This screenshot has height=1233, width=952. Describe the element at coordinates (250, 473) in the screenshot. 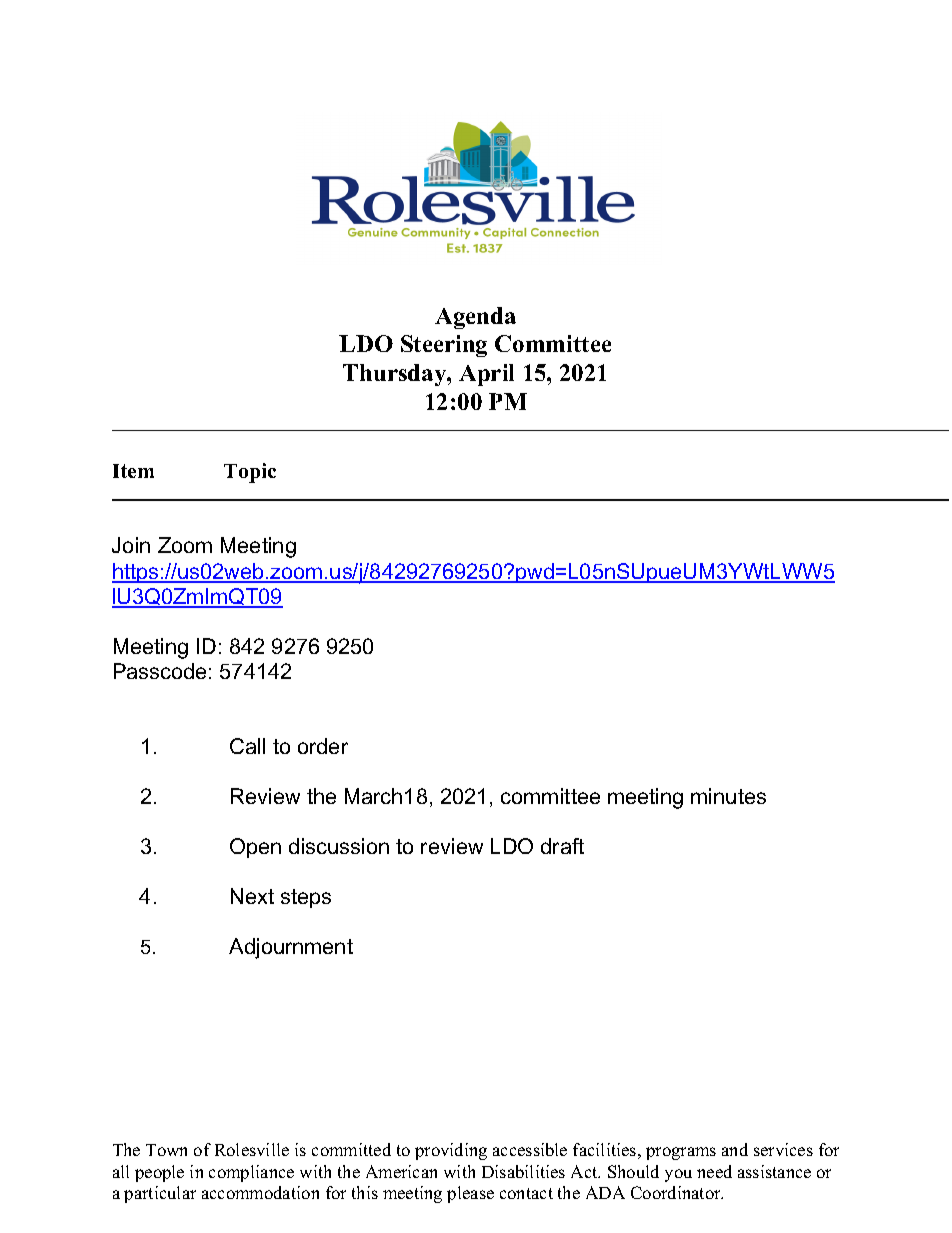

I see `Topic` at that location.
